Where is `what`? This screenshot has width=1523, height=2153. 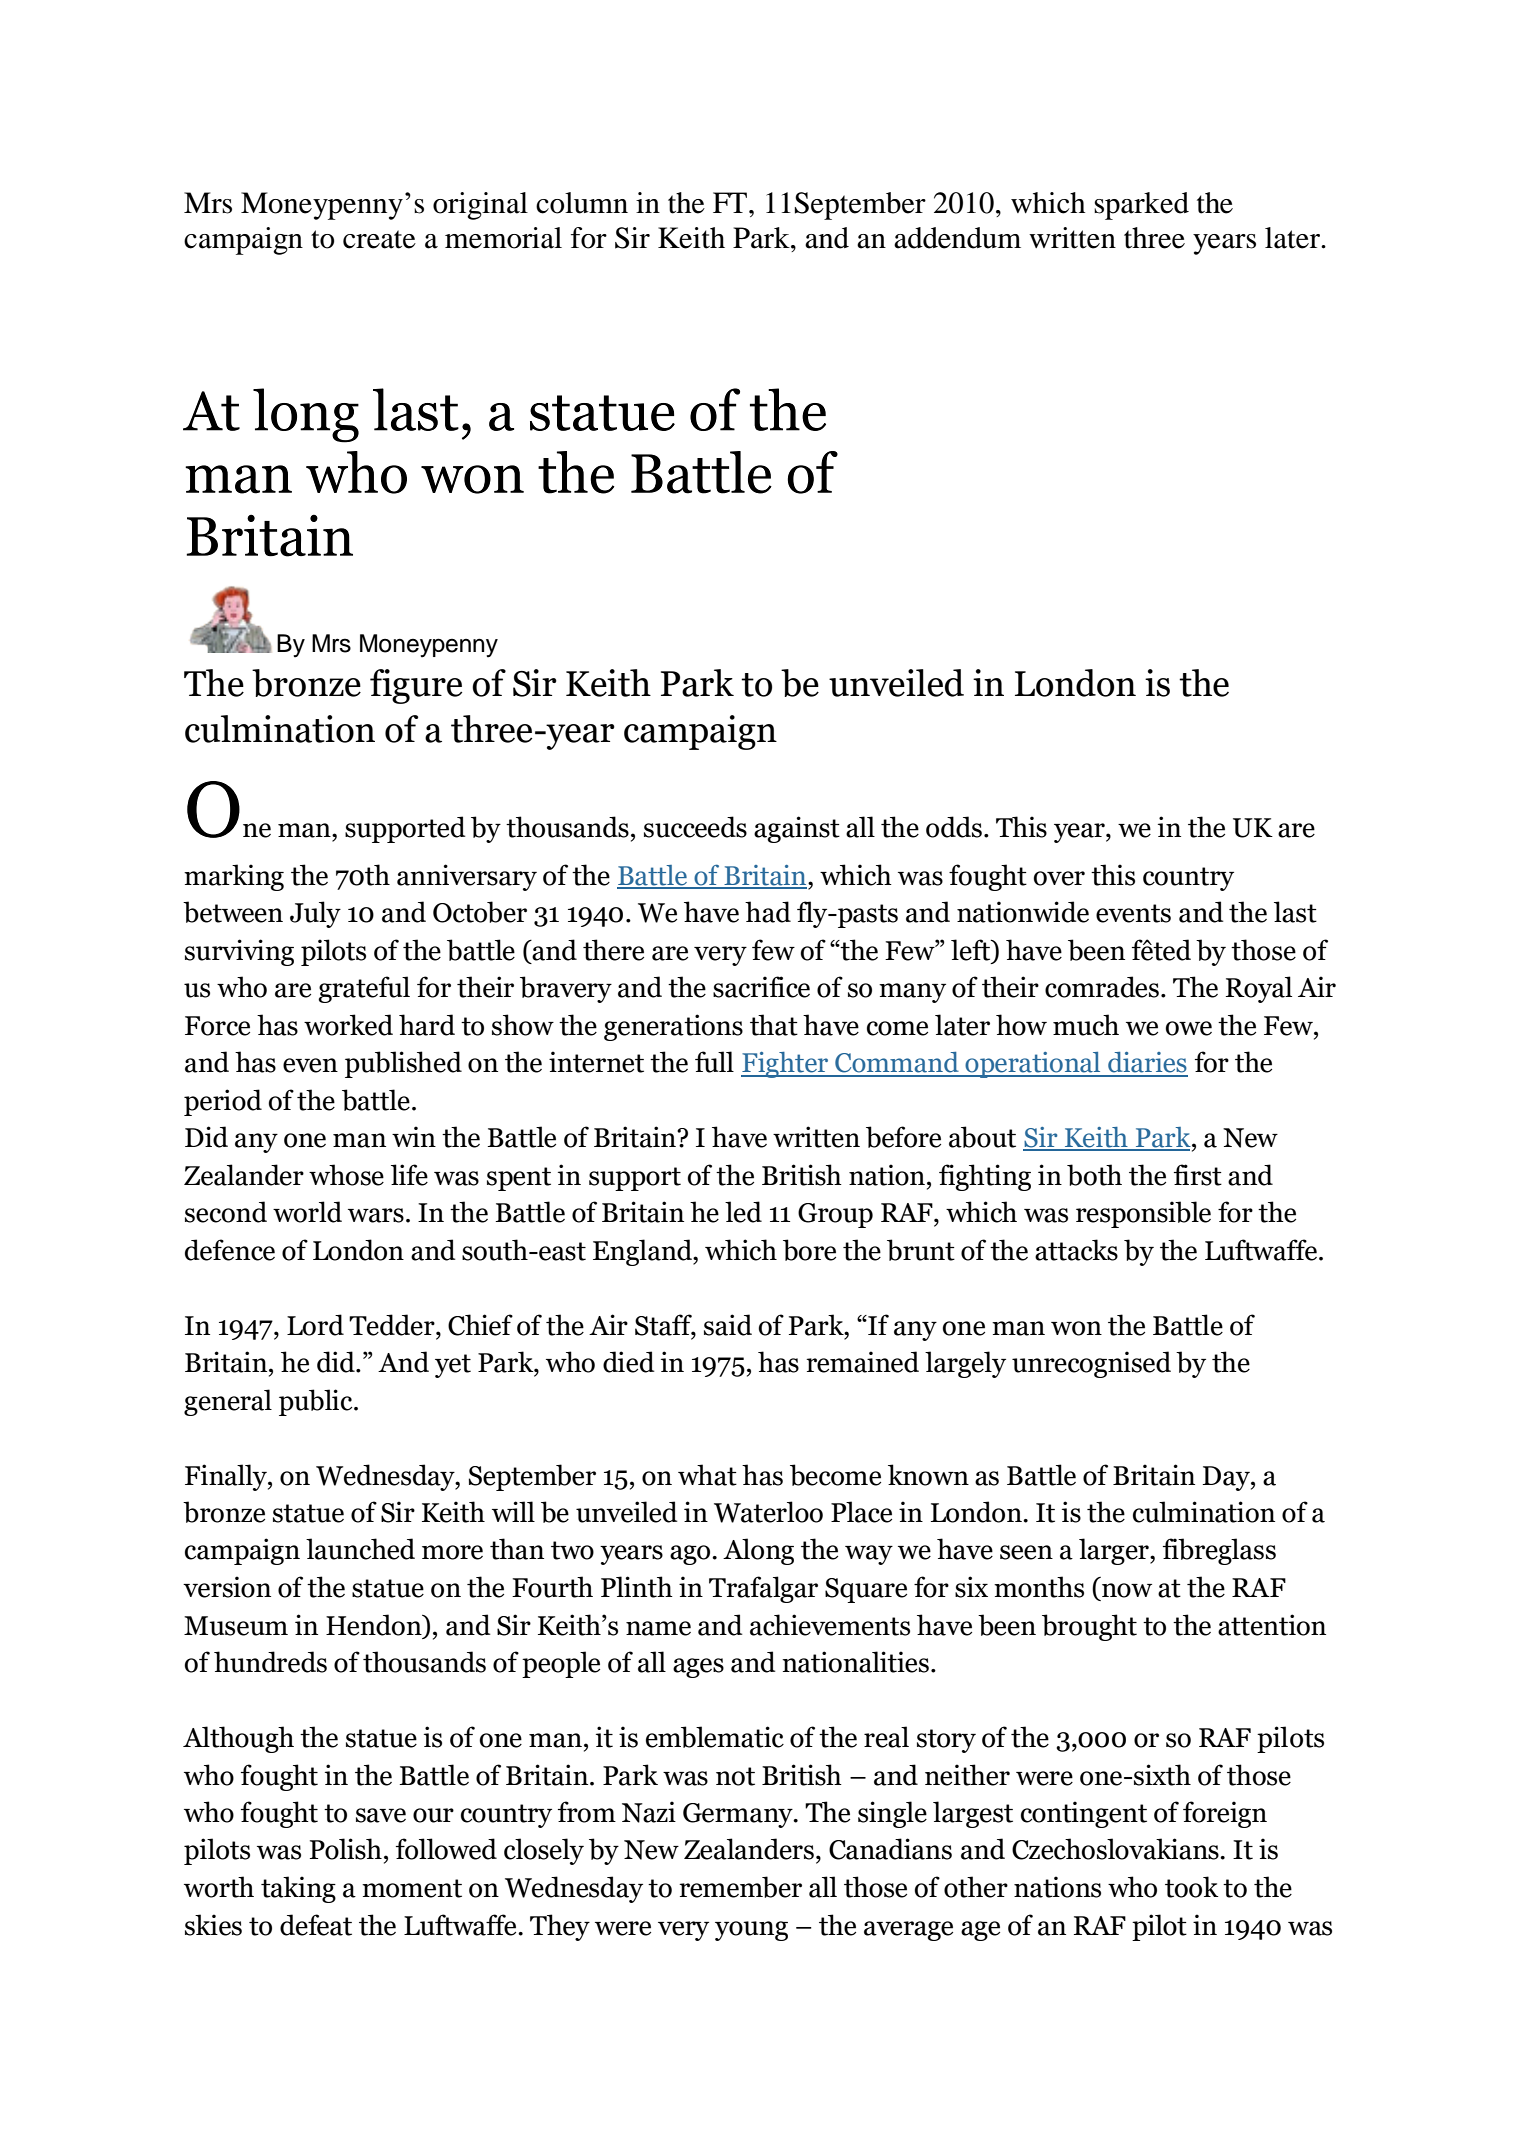
what is located at coordinates (707, 1475).
